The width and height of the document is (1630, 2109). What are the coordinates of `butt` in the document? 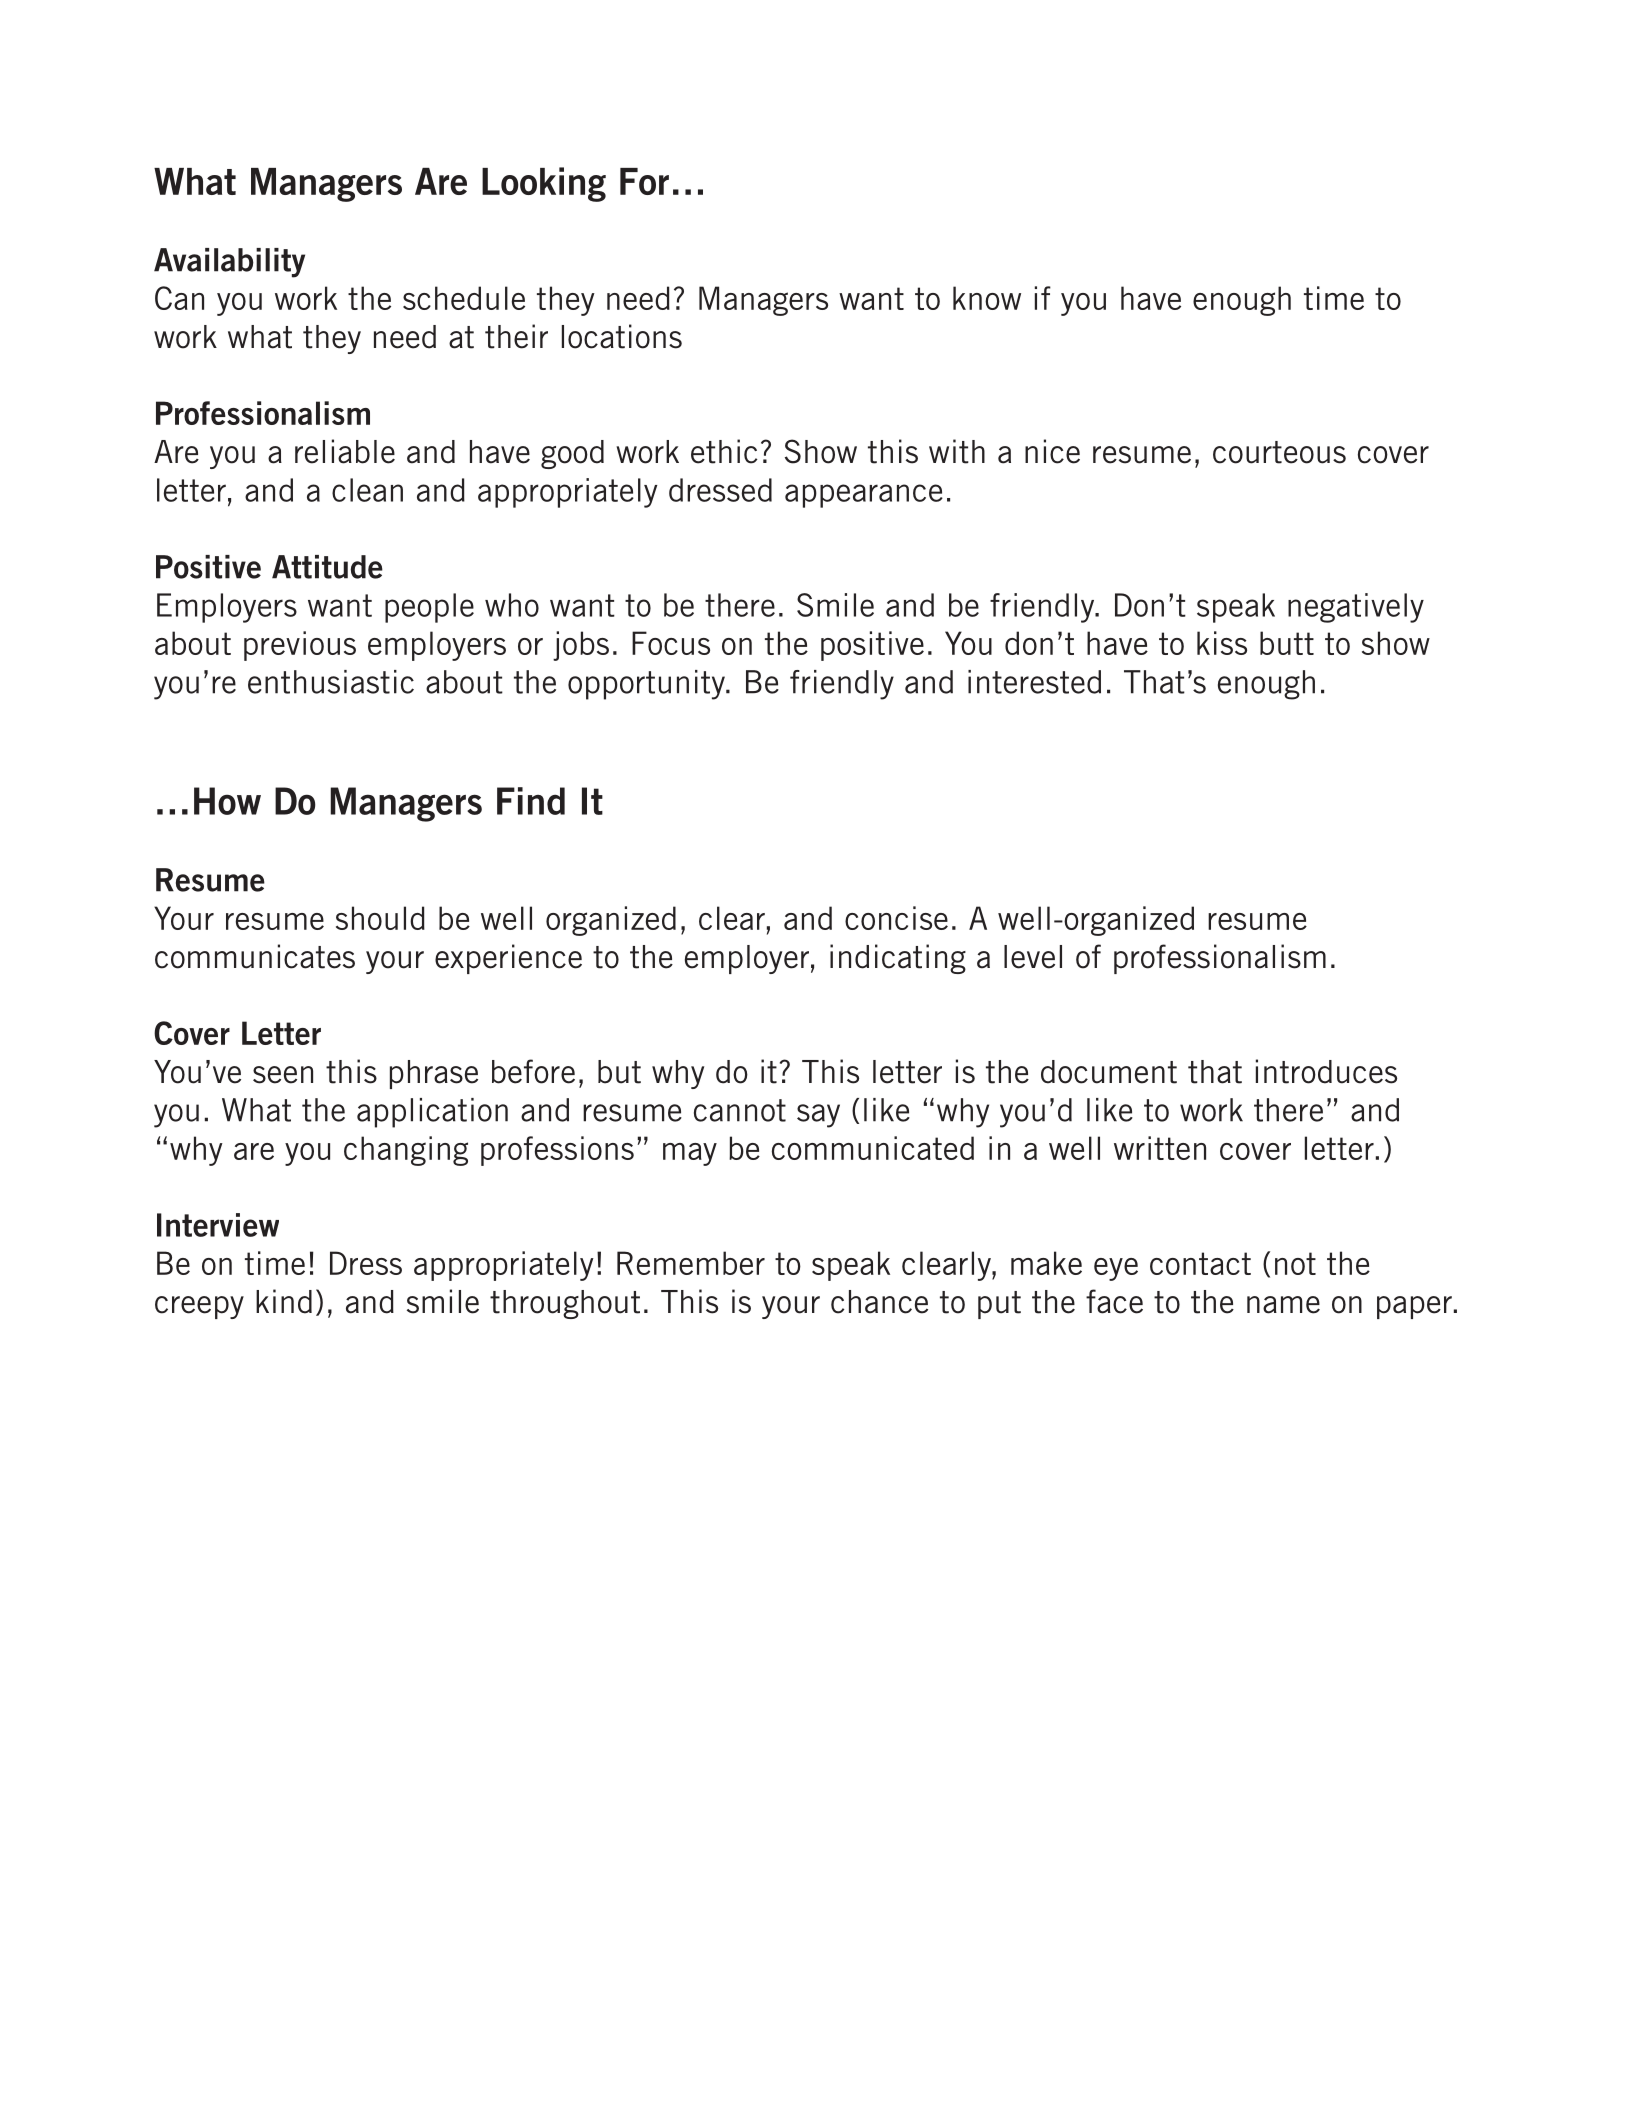 It's located at (1287, 643).
